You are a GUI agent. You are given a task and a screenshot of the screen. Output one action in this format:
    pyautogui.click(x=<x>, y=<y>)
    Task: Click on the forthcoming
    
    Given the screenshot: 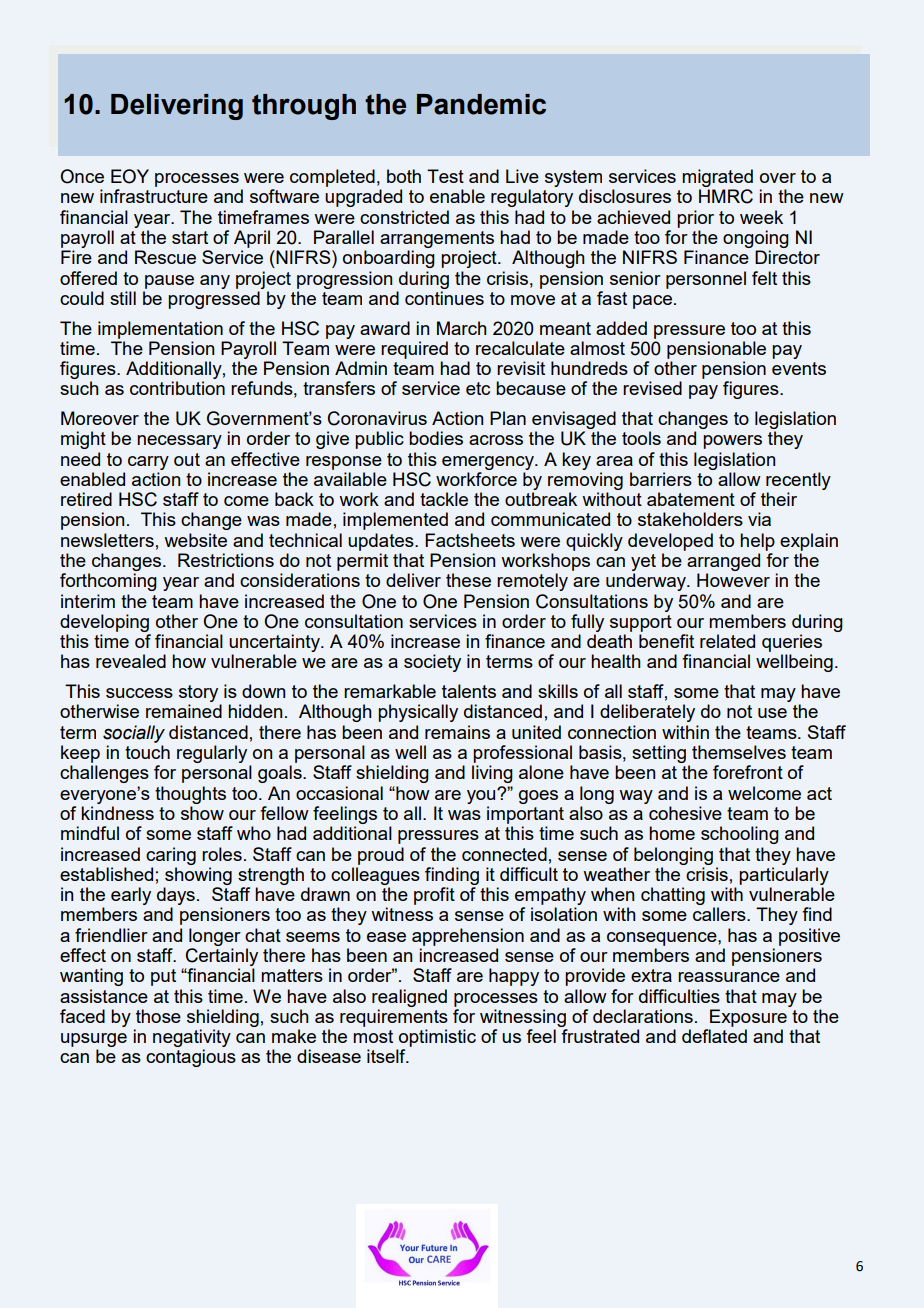 What is the action you would take?
    pyautogui.click(x=108, y=582)
